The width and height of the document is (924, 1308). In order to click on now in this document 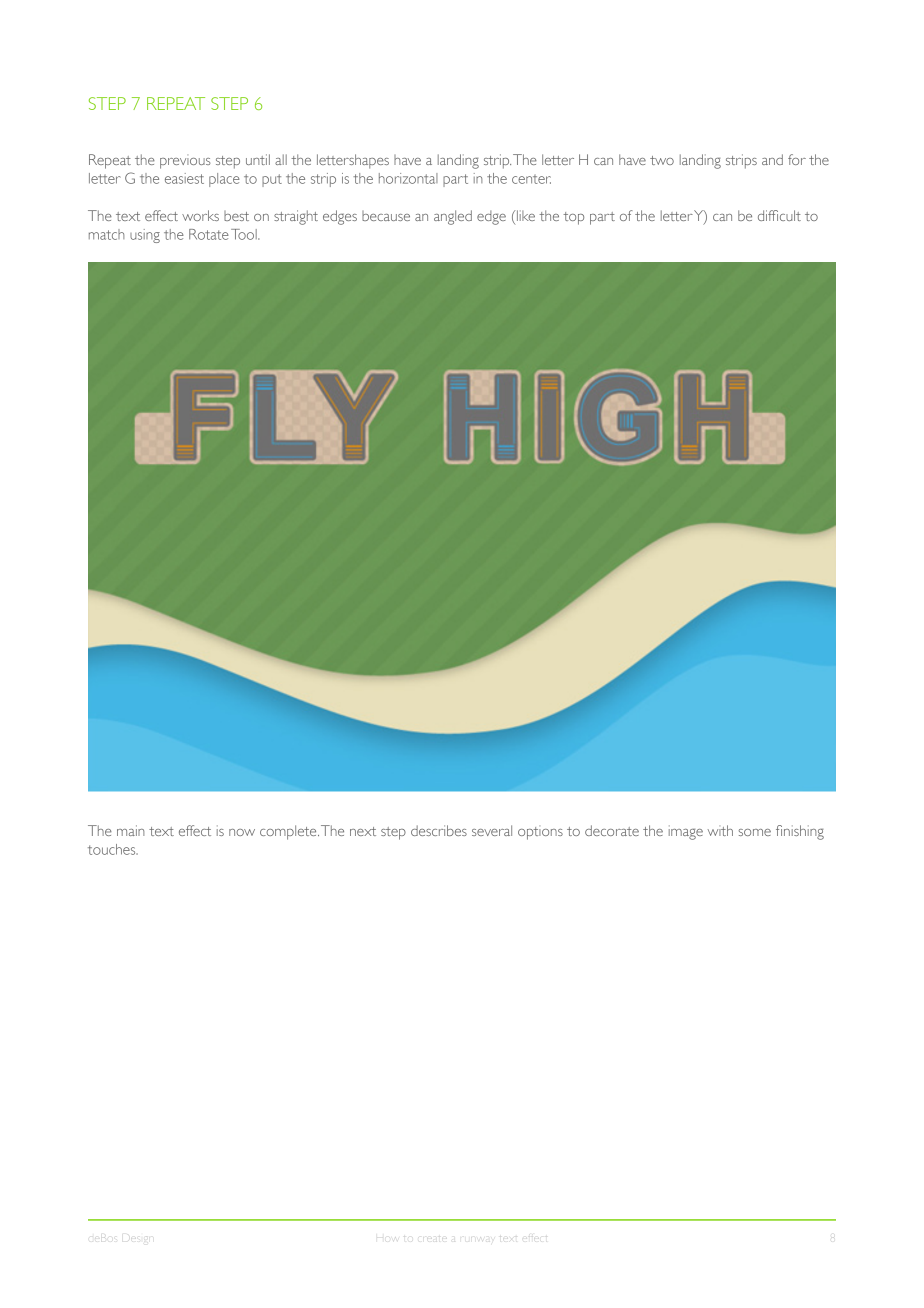, I will do `click(242, 832)`.
